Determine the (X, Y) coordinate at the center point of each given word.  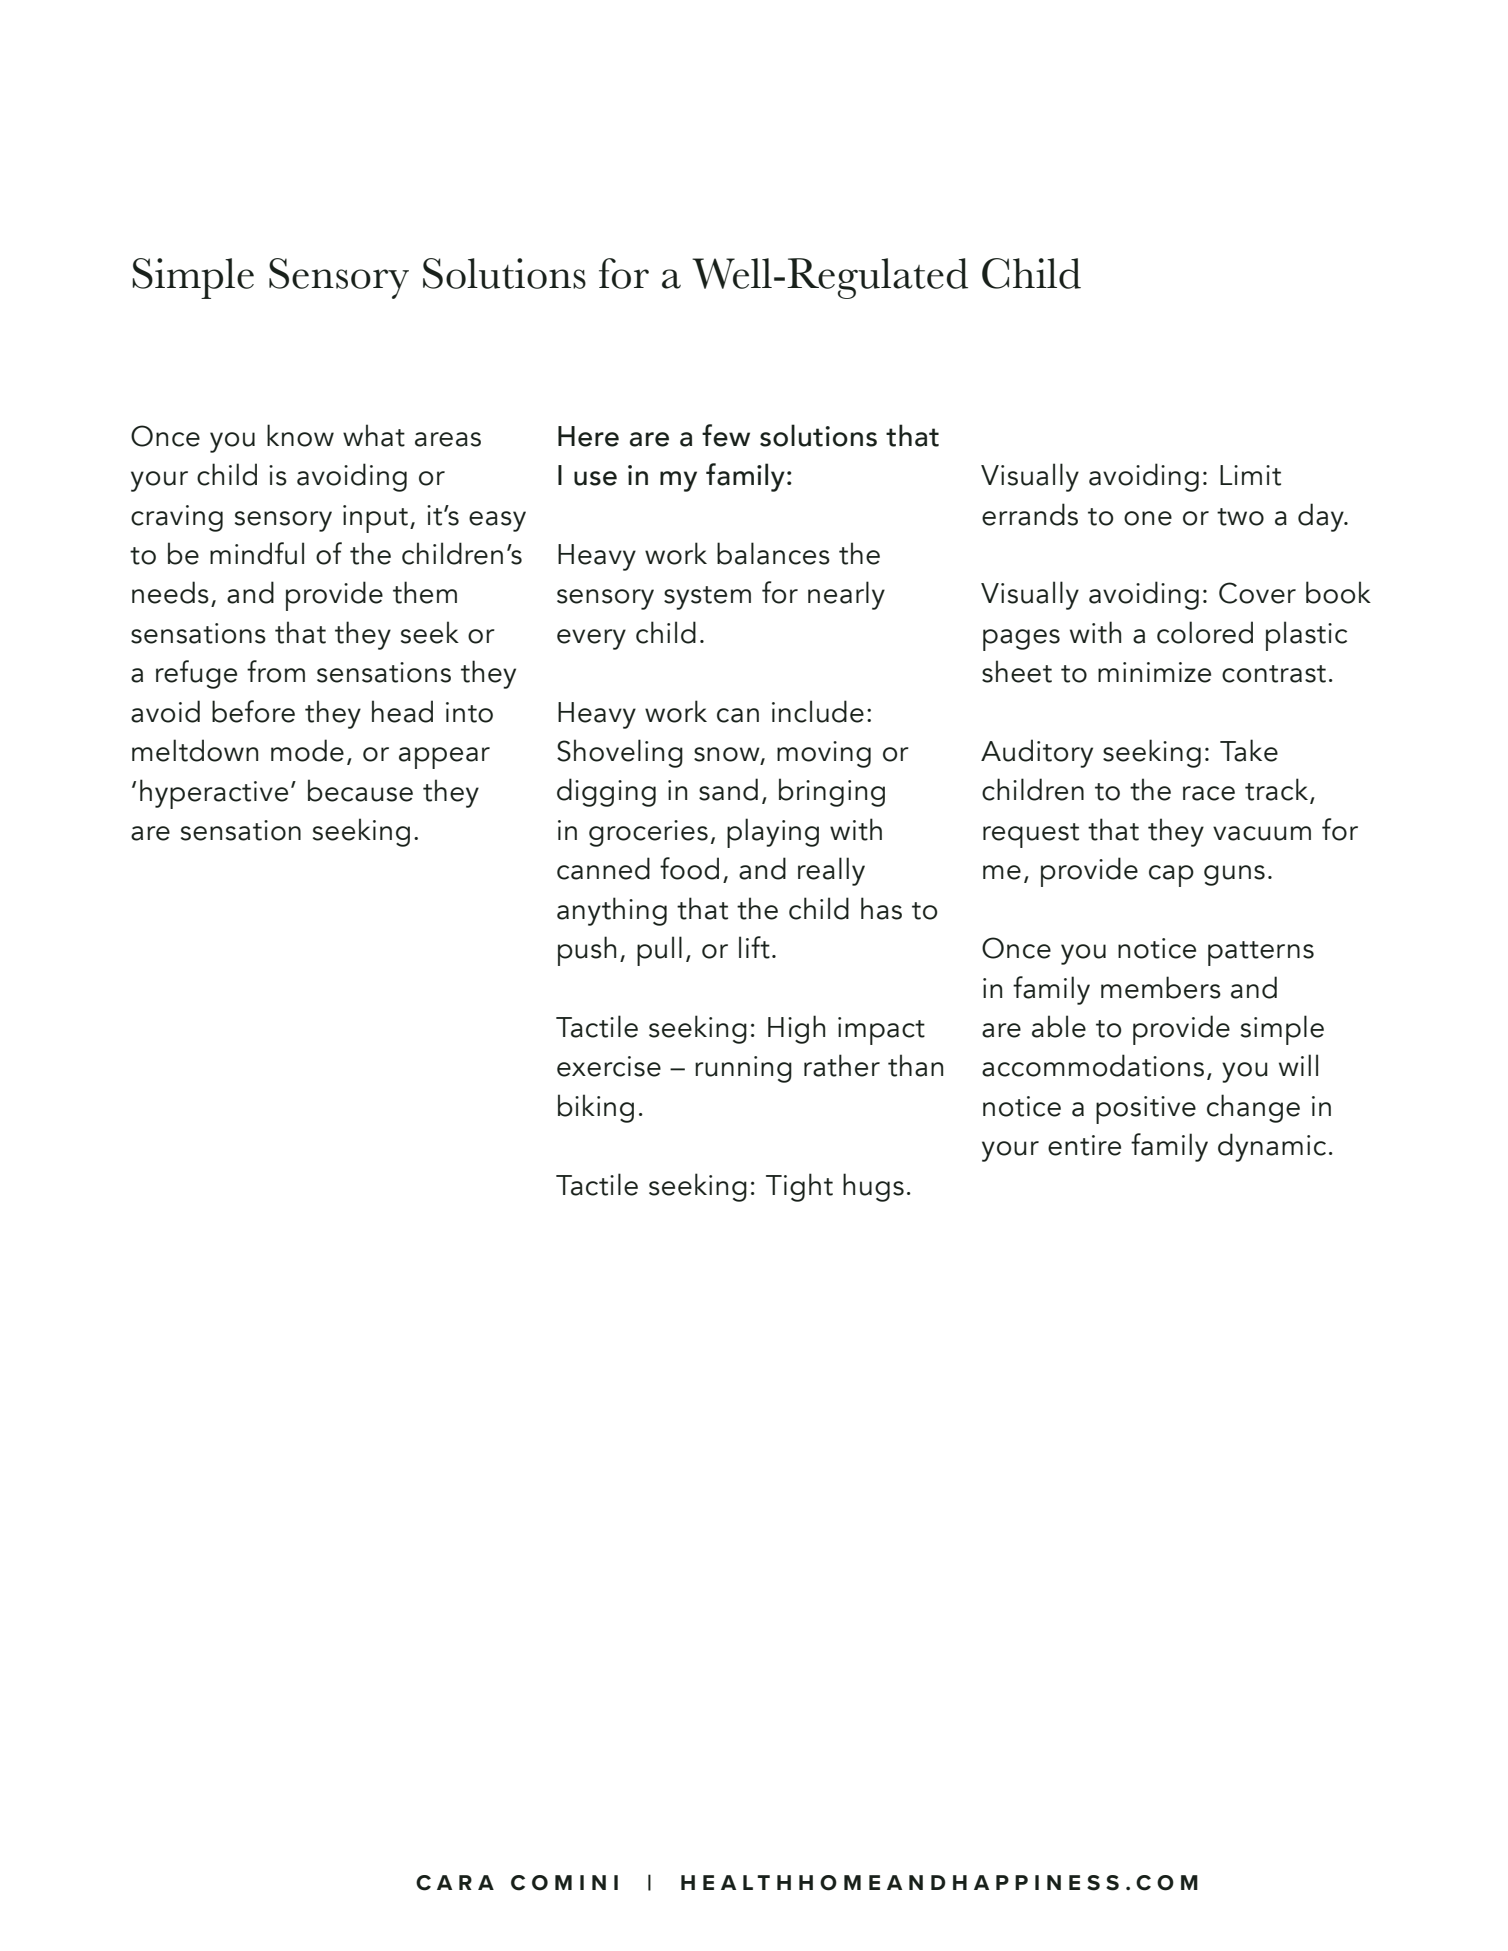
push (587, 951)
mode (307, 750)
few (726, 435)
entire (1084, 1145)
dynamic (1272, 1147)
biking (596, 1108)
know (300, 435)
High (796, 1029)
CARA (455, 1883)
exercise (609, 1066)
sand (728, 789)
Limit (1250, 475)
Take (1249, 750)
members (1161, 987)
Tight (799, 1187)
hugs (873, 1187)
